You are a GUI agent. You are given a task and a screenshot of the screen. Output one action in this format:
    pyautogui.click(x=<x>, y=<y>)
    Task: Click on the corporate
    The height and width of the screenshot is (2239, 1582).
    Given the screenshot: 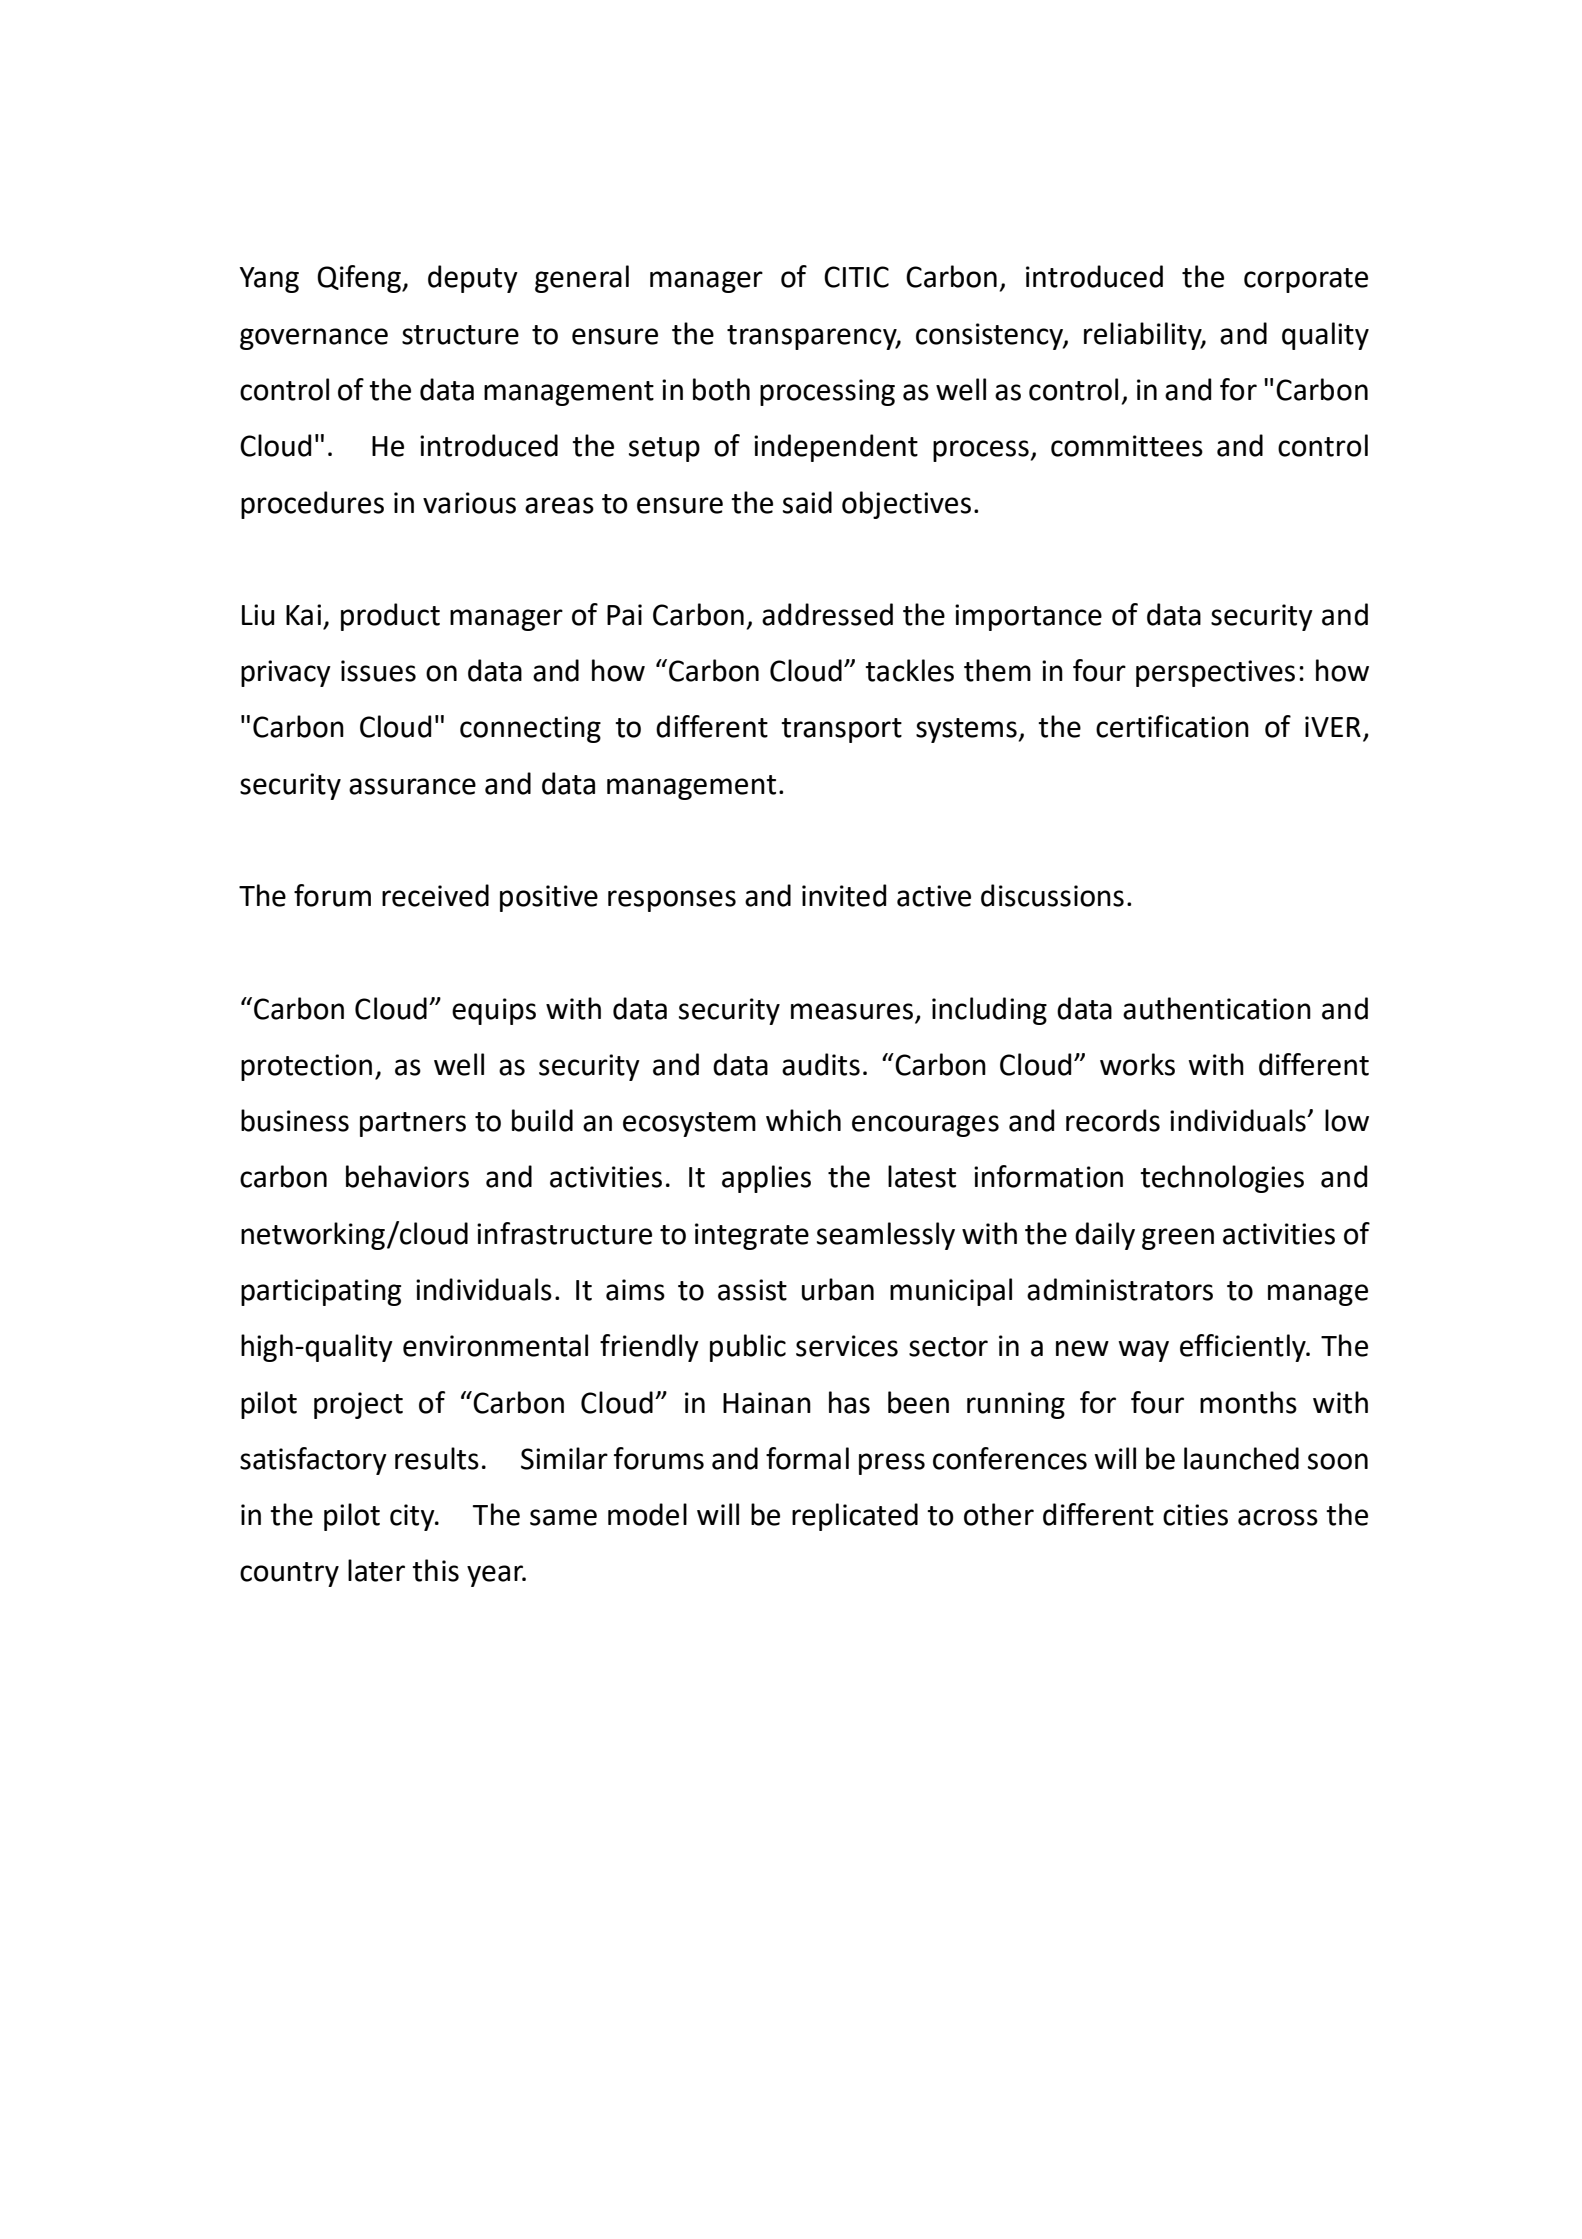 What is the action you would take?
    pyautogui.click(x=1306, y=280)
